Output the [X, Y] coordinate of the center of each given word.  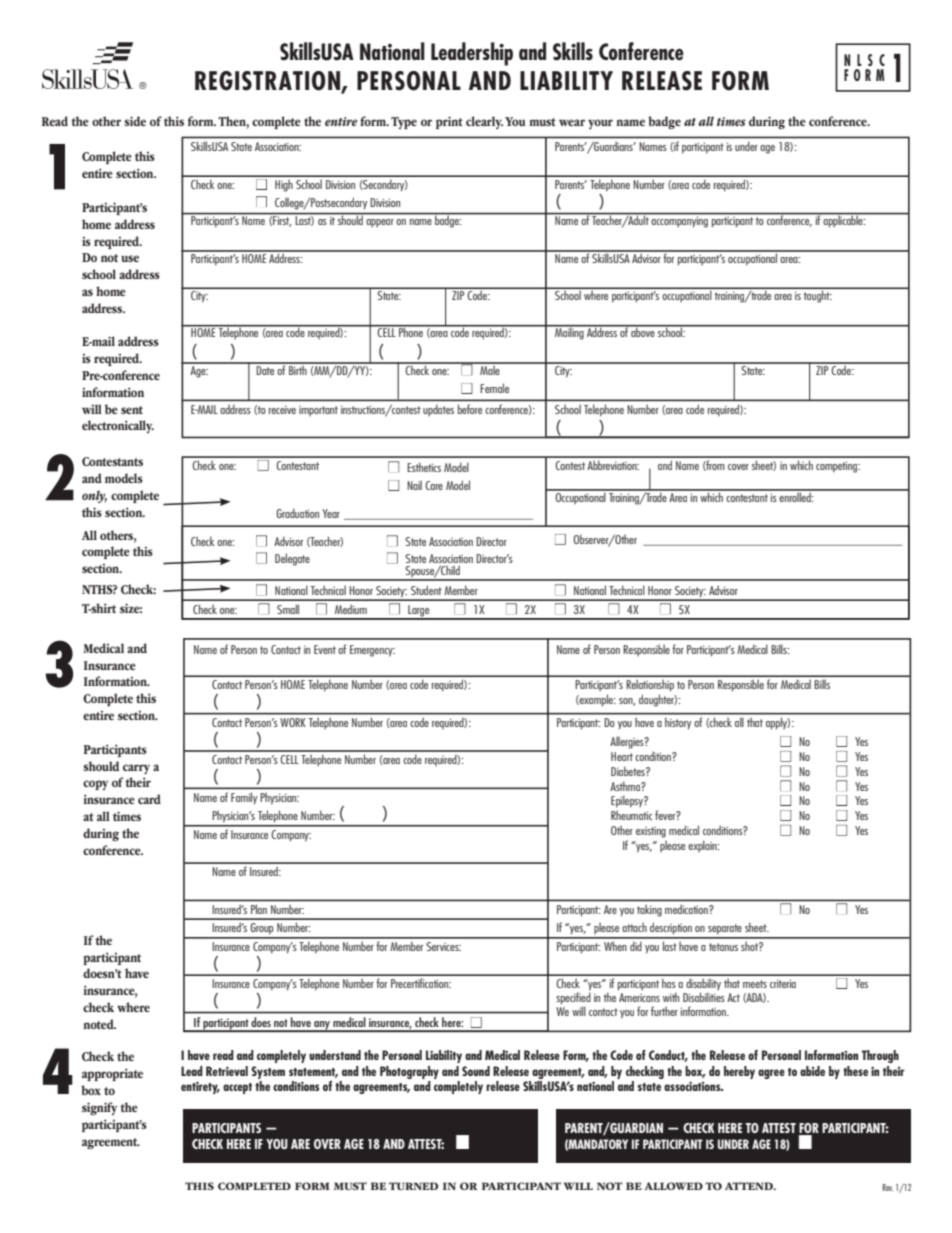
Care [434, 485]
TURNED [413, 1186]
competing [838, 467]
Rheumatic [632, 815]
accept [237, 1088]
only [94, 496]
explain [703, 846]
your [600, 124]
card [149, 799]
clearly [484, 122]
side [135, 121]
